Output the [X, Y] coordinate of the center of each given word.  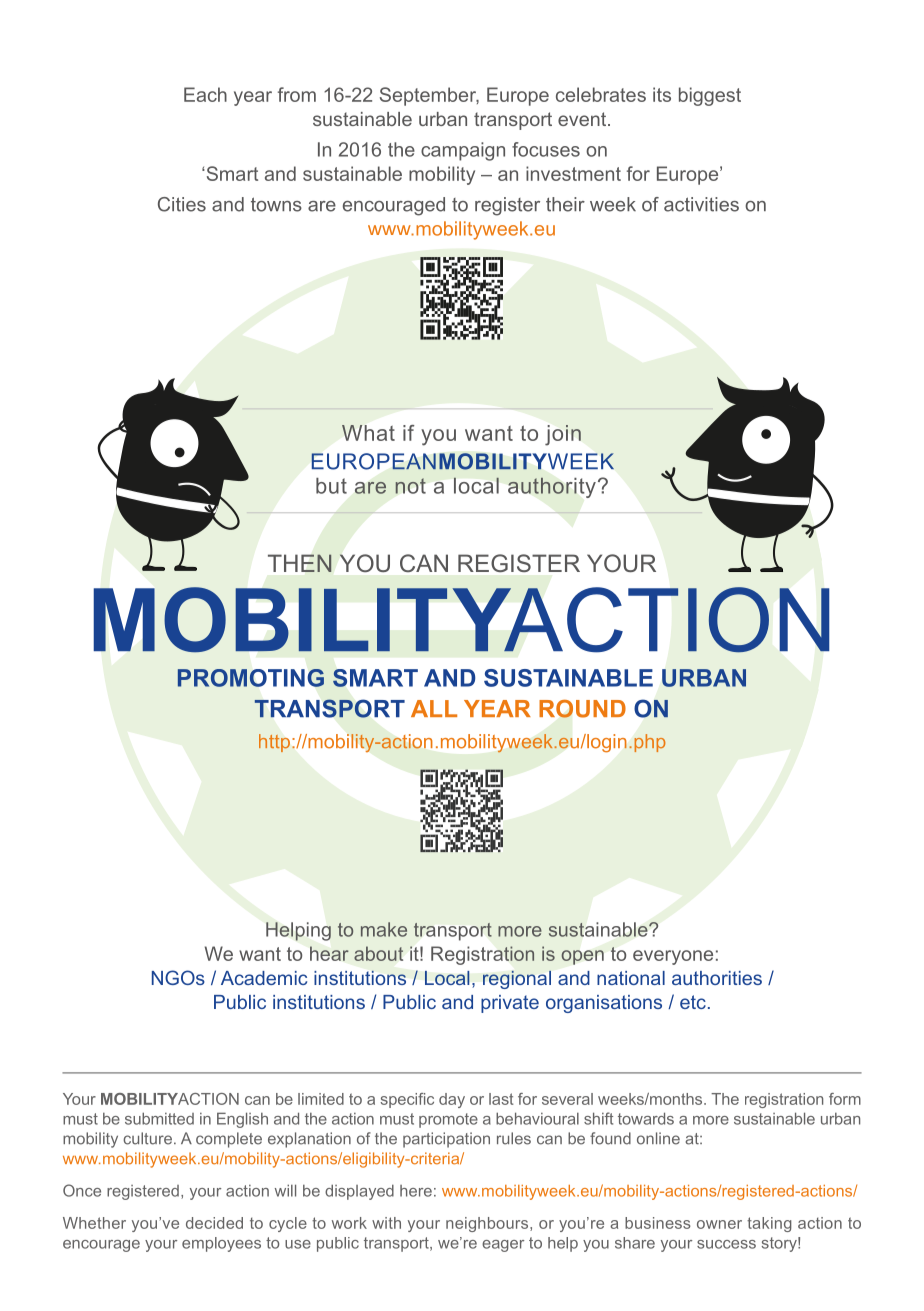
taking [769, 1224]
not [411, 486]
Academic [264, 978]
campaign [463, 151]
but [331, 486]
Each [205, 94]
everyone [673, 957]
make [384, 929]
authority [552, 487]
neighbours [488, 1224]
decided [214, 1223]
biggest [710, 96]
